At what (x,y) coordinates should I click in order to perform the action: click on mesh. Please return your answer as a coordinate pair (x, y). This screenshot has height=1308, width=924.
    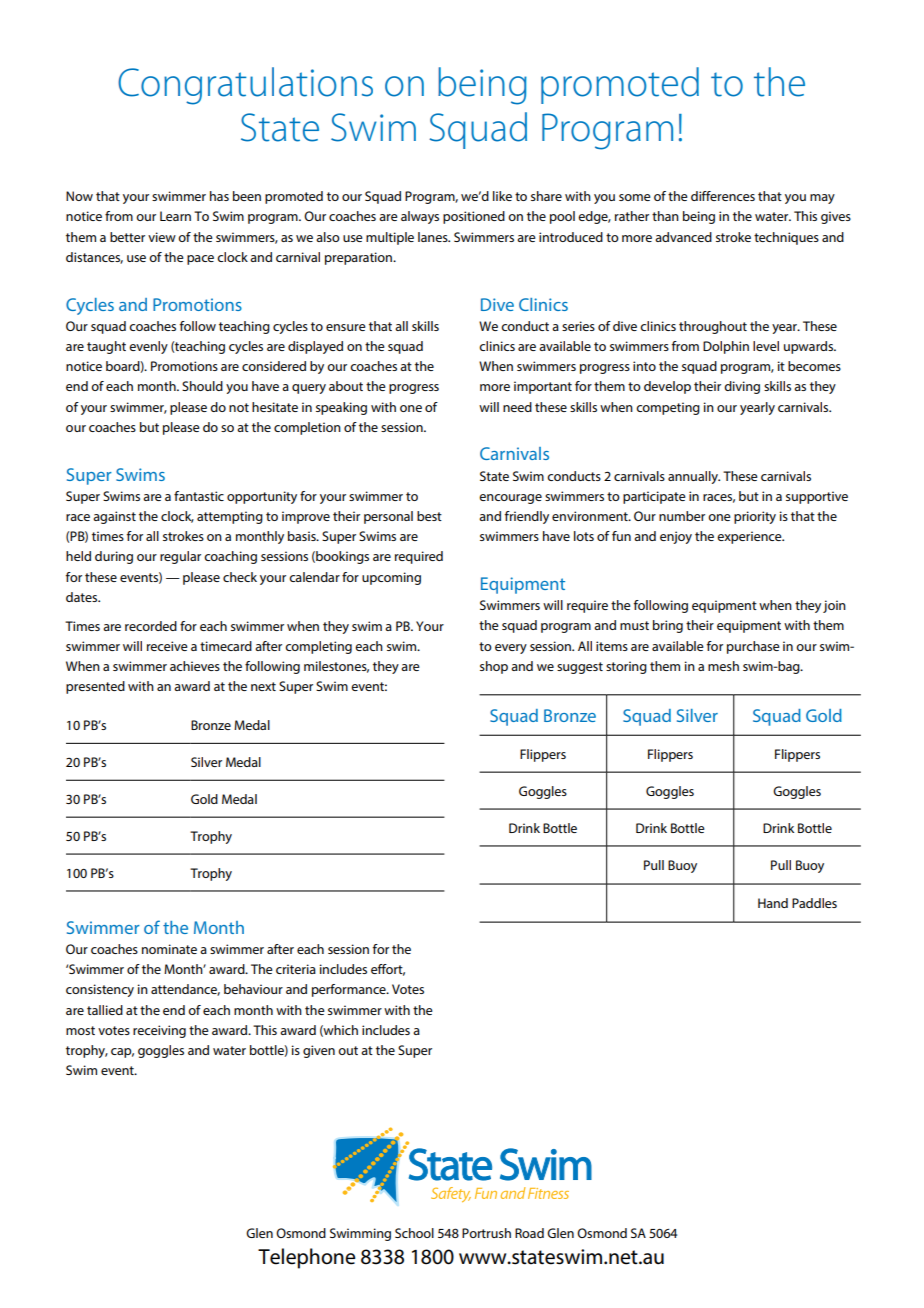
    Looking at the image, I should click on (723, 666).
